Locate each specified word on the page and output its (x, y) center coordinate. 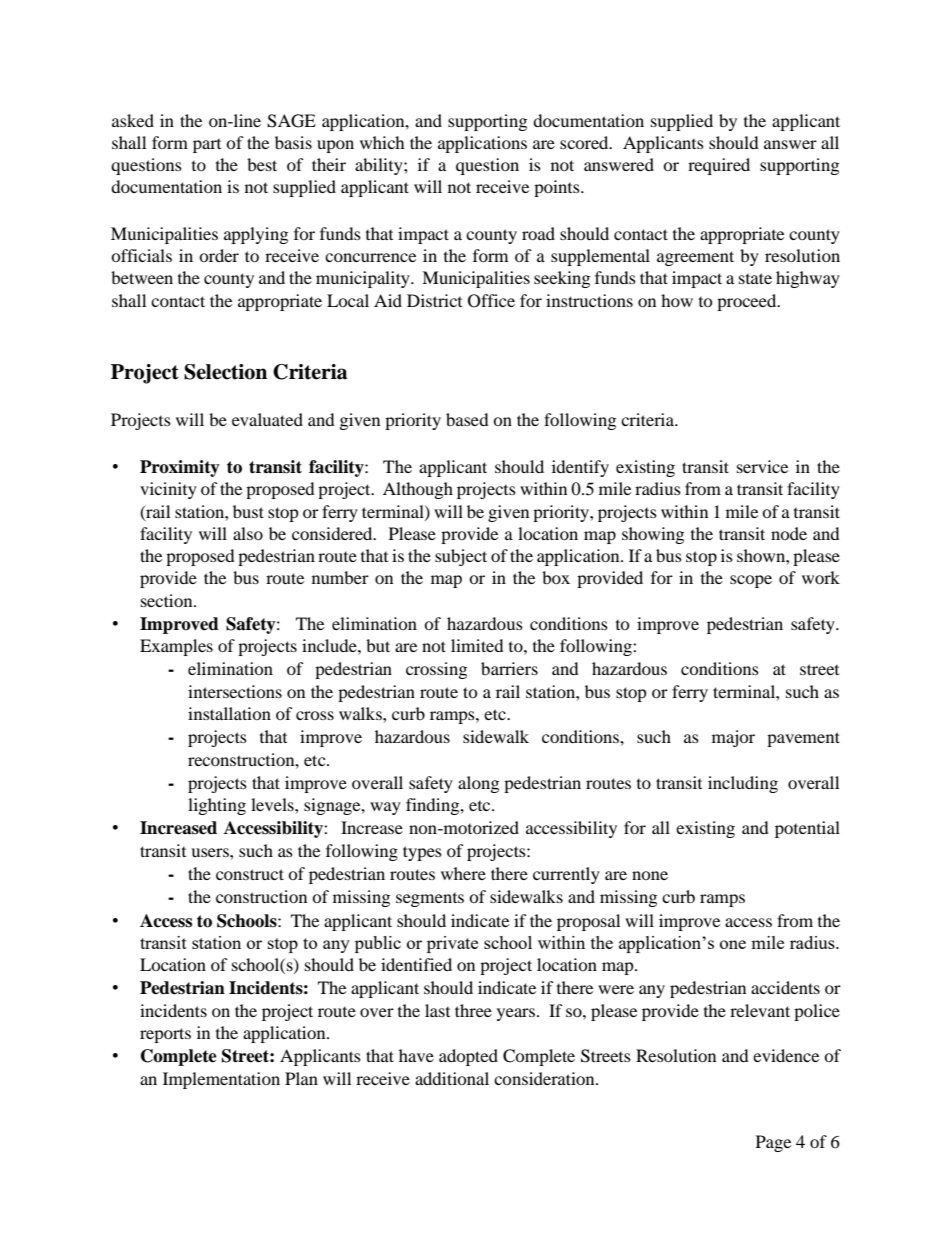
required (719, 166)
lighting (217, 806)
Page (773, 1143)
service (762, 466)
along (478, 784)
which (382, 142)
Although (418, 490)
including (743, 784)
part (207, 146)
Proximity (180, 468)
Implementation (221, 1080)
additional (452, 1078)
